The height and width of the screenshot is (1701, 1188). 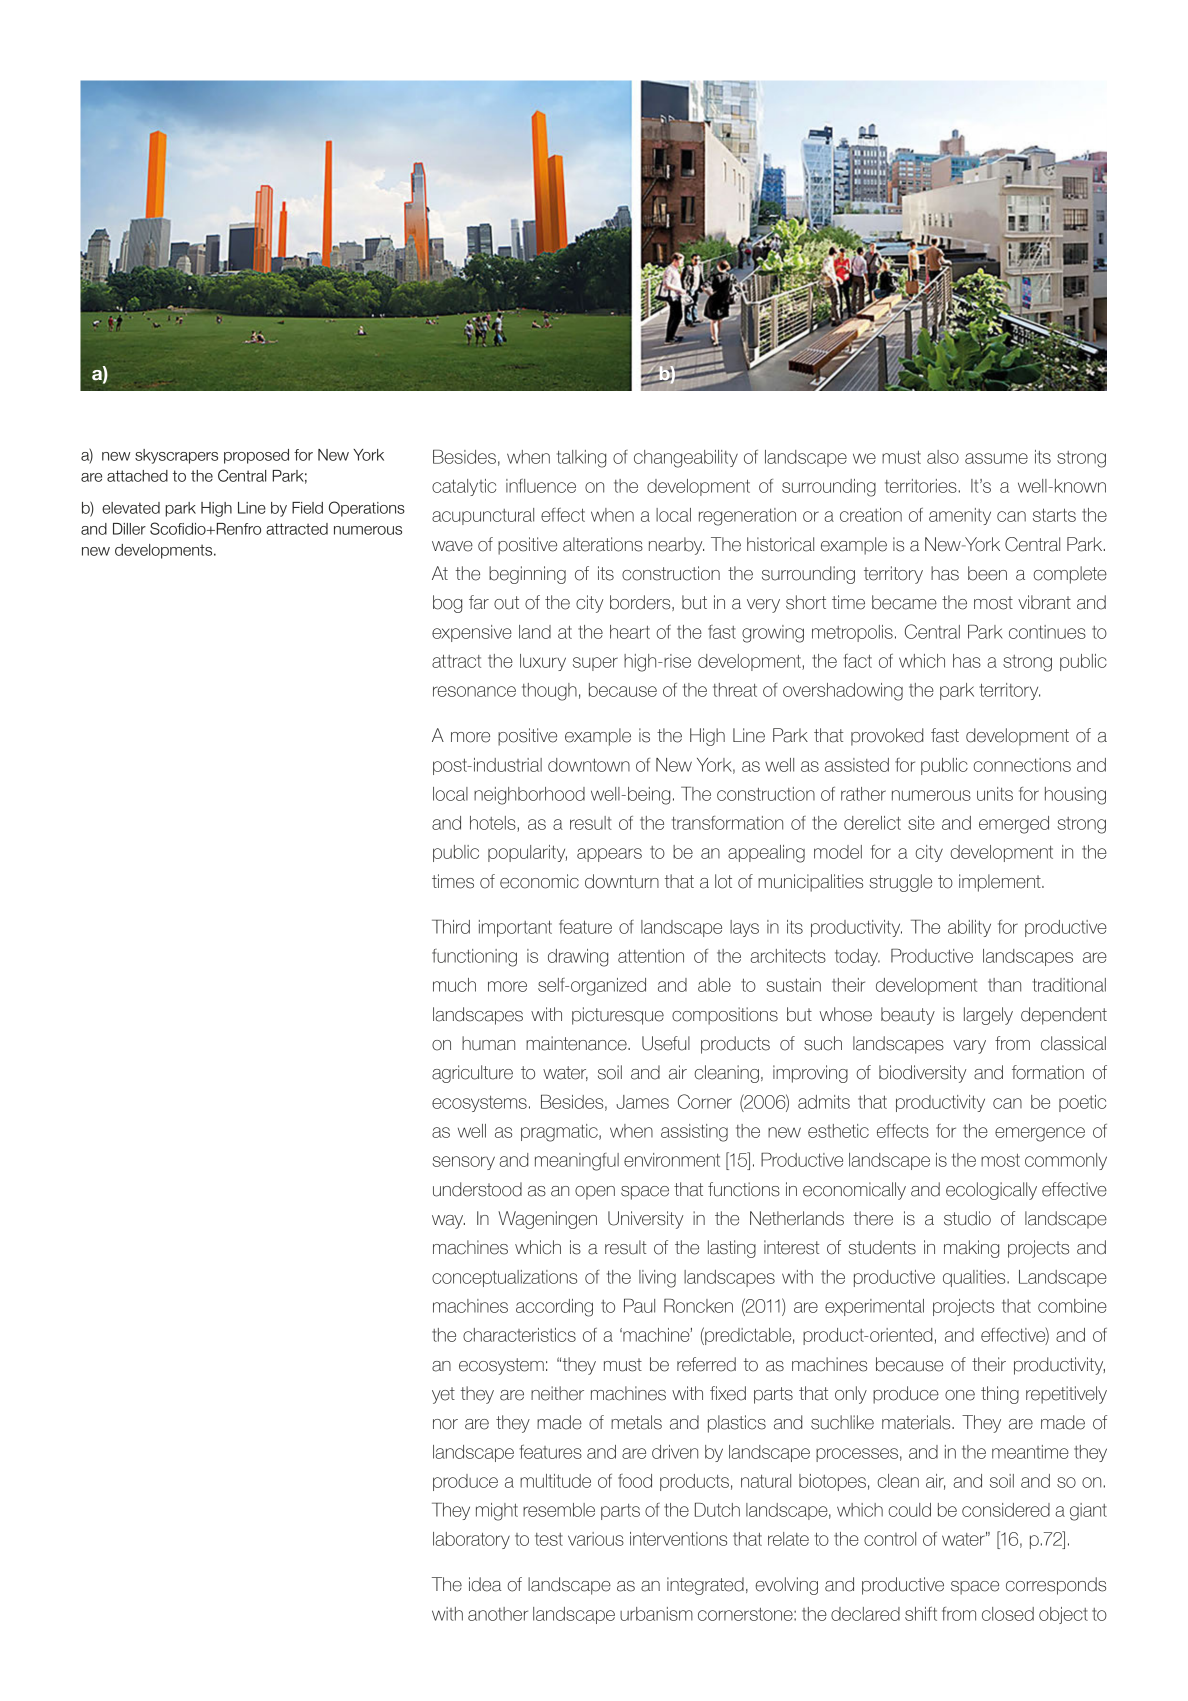 I want to click on provoked, so click(x=887, y=737).
